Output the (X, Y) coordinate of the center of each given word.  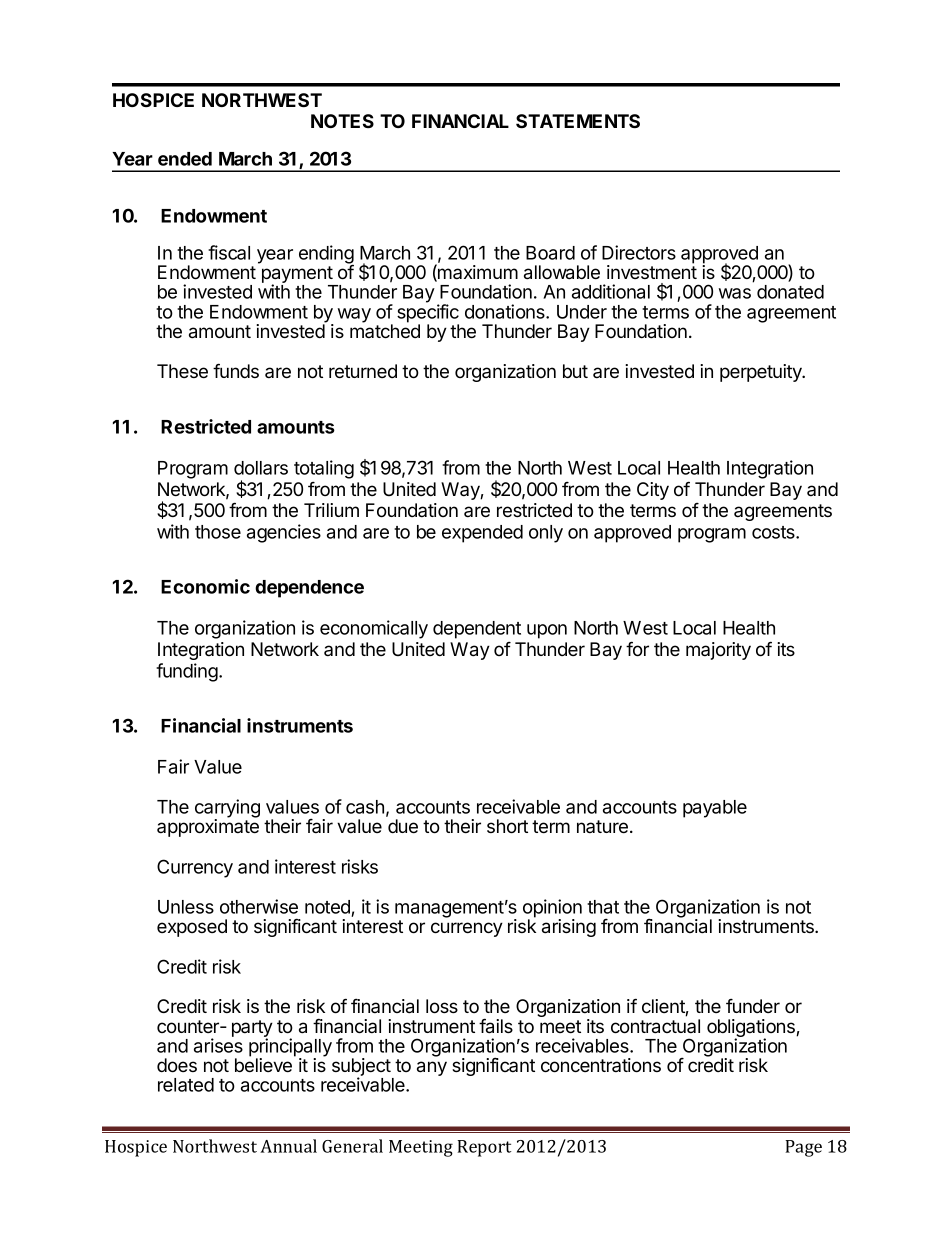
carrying (227, 809)
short (507, 826)
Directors (639, 252)
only (546, 534)
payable (715, 809)
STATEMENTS (578, 121)
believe (265, 1064)
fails (496, 1026)
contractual (655, 1026)
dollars (261, 468)
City (653, 491)
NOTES (342, 121)
